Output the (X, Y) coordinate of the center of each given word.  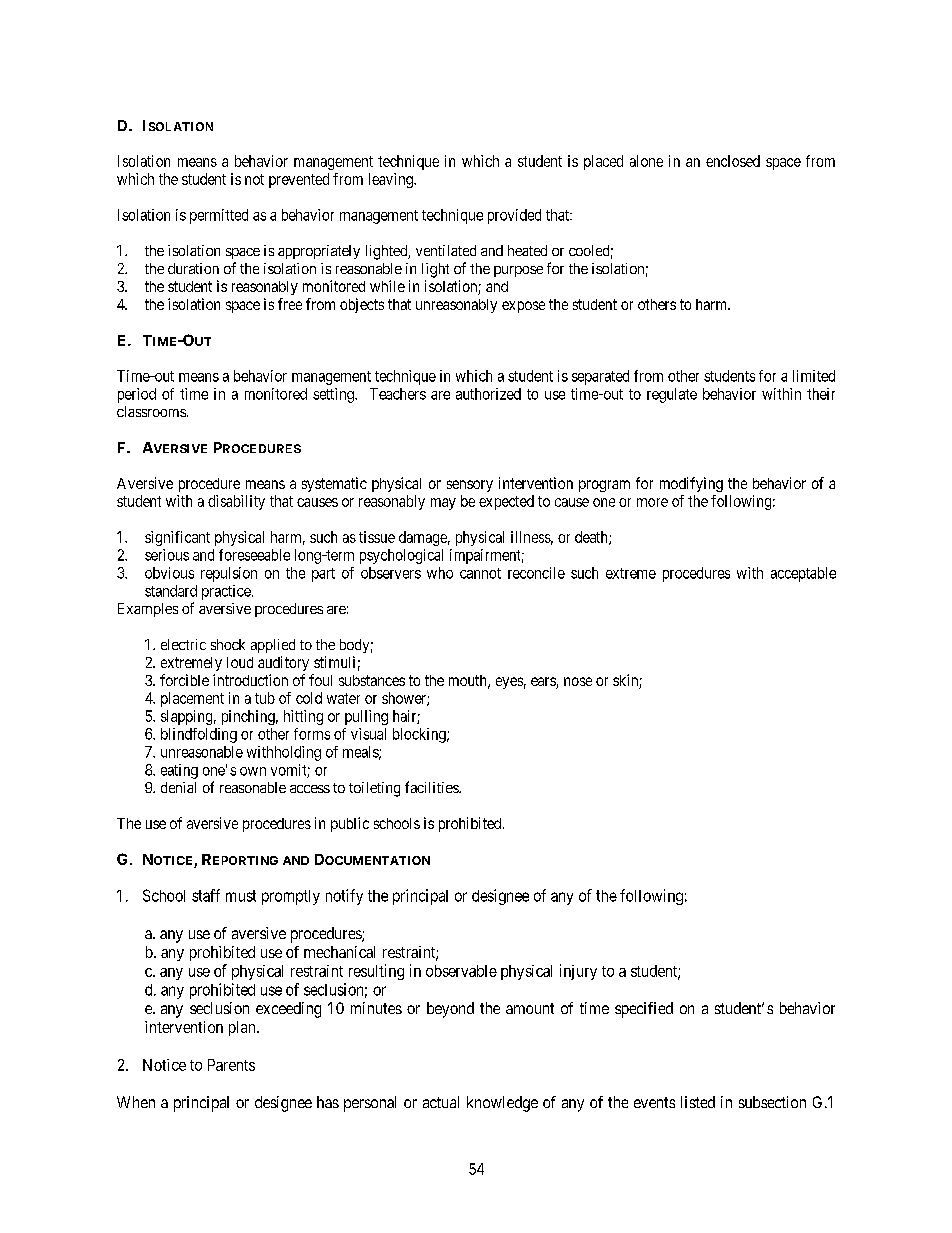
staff (206, 895)
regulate (672, 395)
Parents (231, 1065)
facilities (432, 787)
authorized (488, 394)
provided (514, 216)
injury (578, 972)
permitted (219, 216)
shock (228, 644)
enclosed (733, 161)
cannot (480, 573)
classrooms (151, 411)
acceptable (803, 574)
